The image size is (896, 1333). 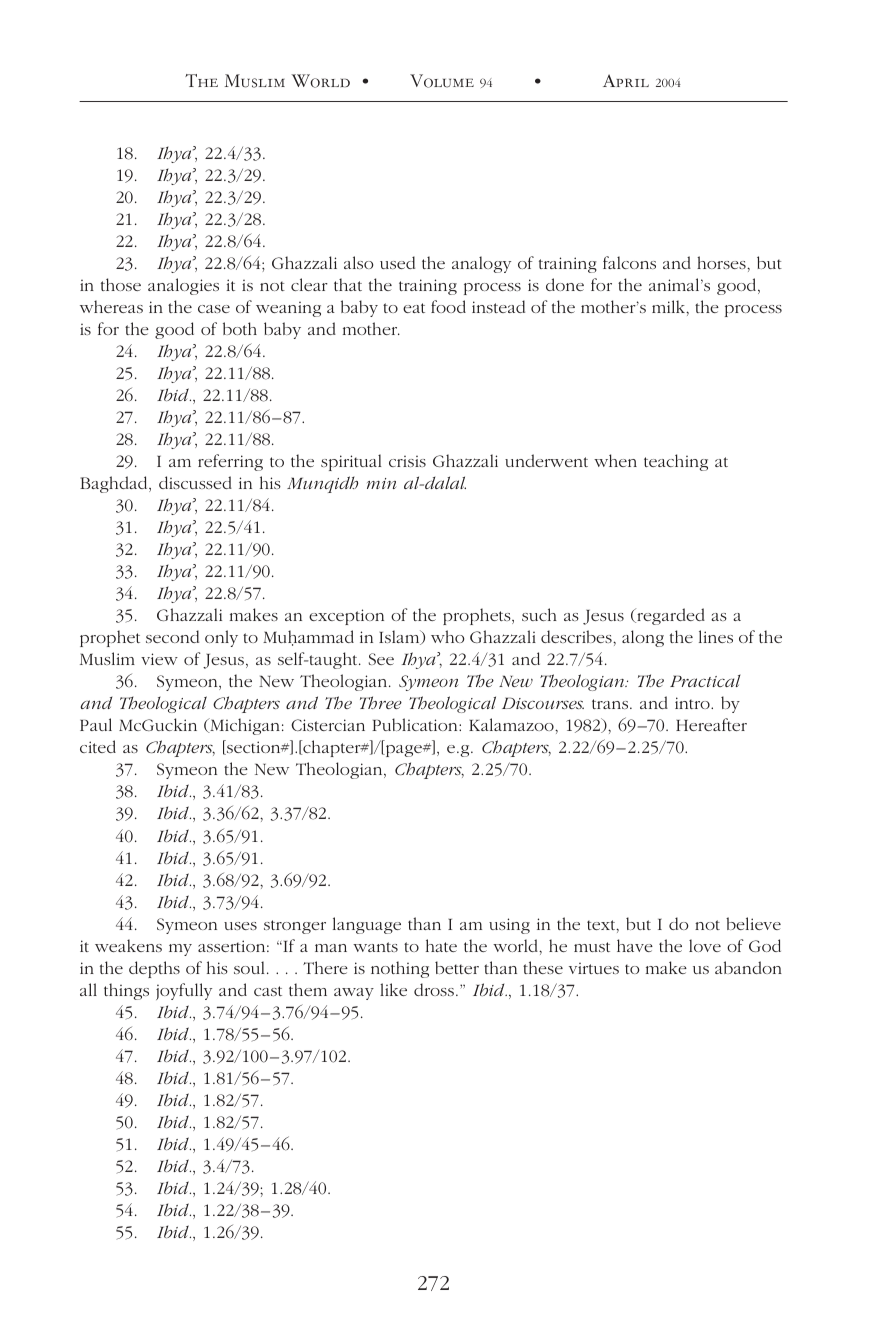 I want to click on eat, so click(x=414, y=308).
